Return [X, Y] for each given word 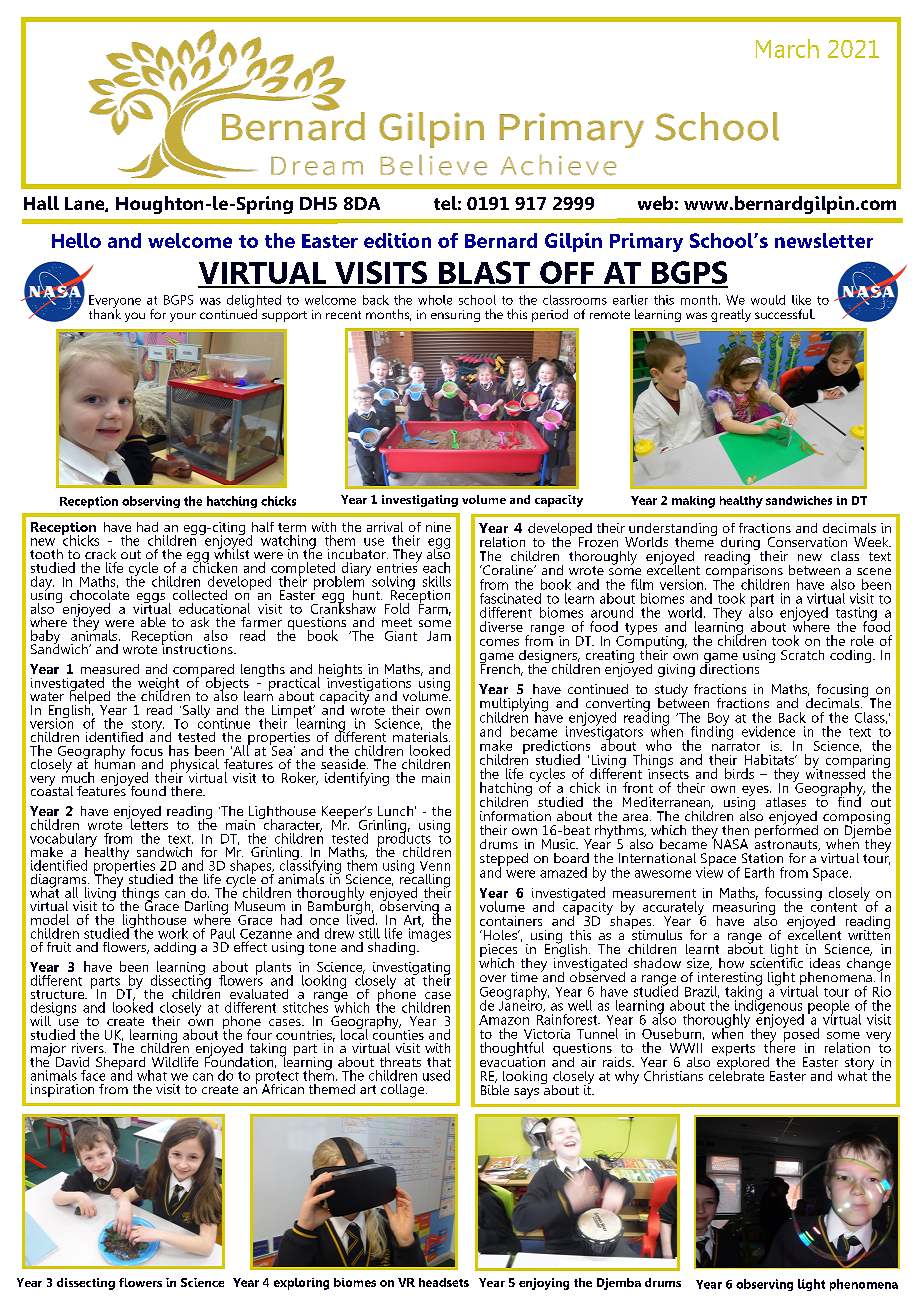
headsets [444, 1282]
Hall [41, 203]
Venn [435, 866]
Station [762, 858]
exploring [301, 1284]
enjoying [544, 1284]
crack [100, 554]
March [787, 48]
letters [148, 823]
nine [438, 527]
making [693, 502]
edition [397, 240]
